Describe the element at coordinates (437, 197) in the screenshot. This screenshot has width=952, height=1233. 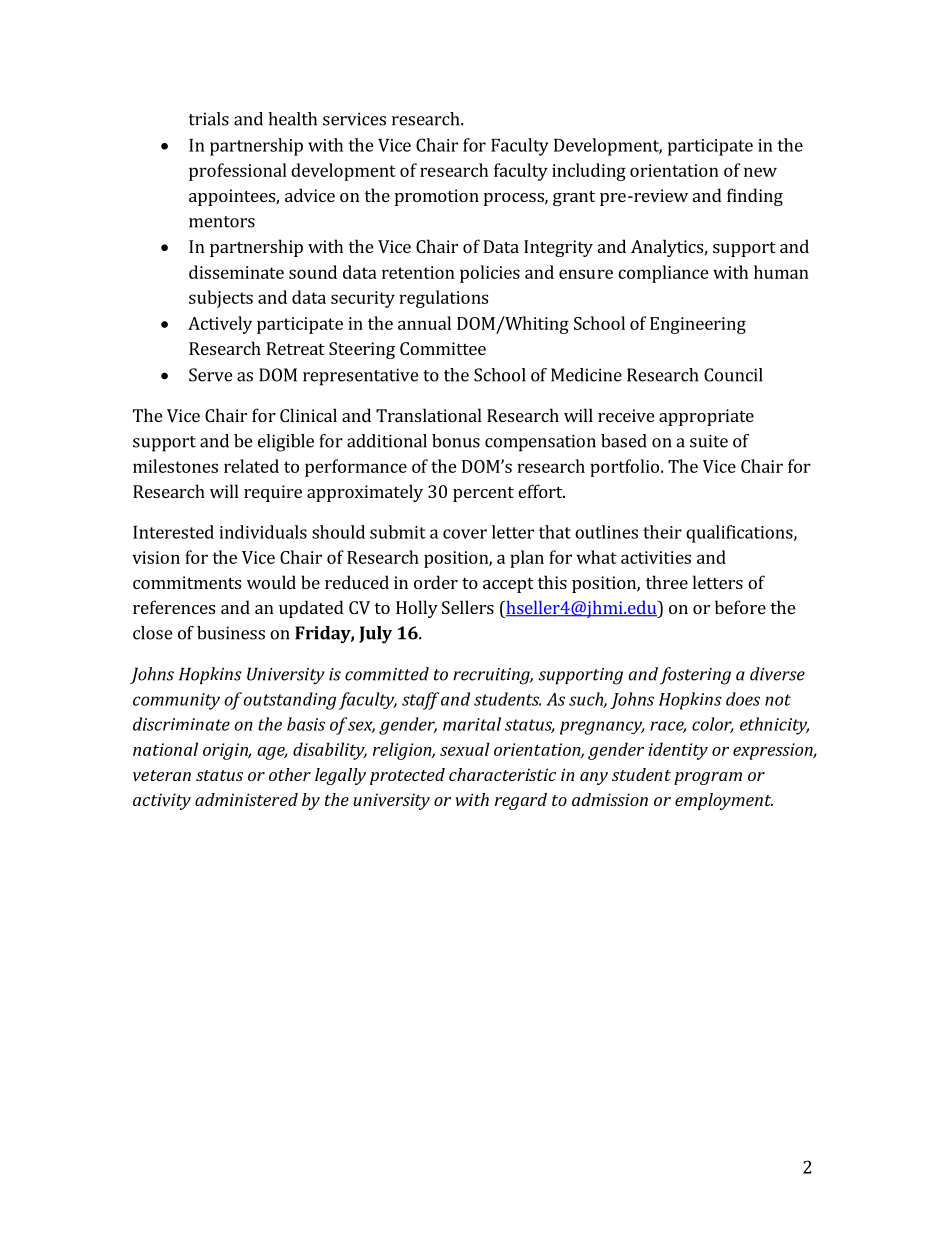
I see `promotion` at that location.
